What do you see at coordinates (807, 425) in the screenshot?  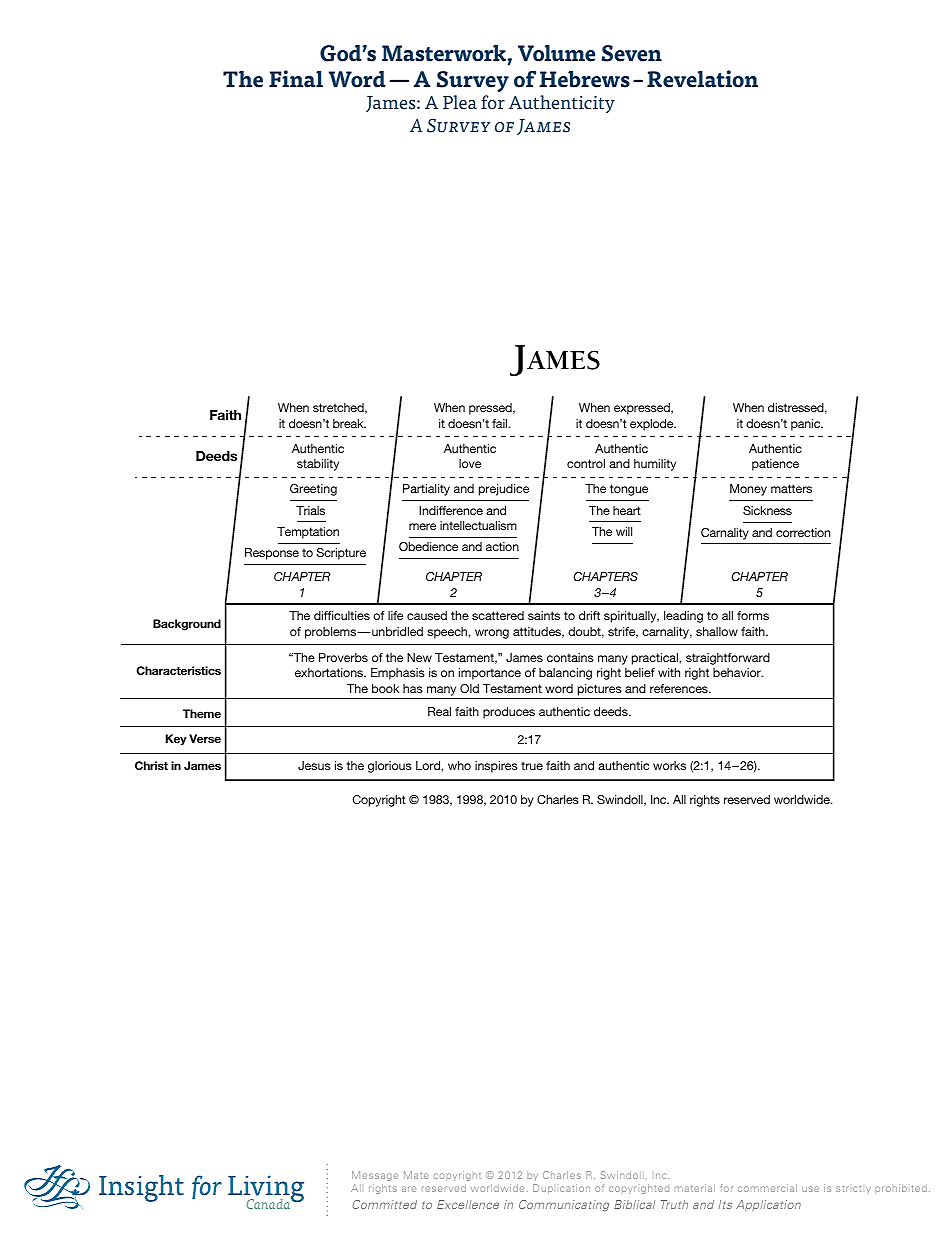 I see `panic` at bounding box center [807, 425].
